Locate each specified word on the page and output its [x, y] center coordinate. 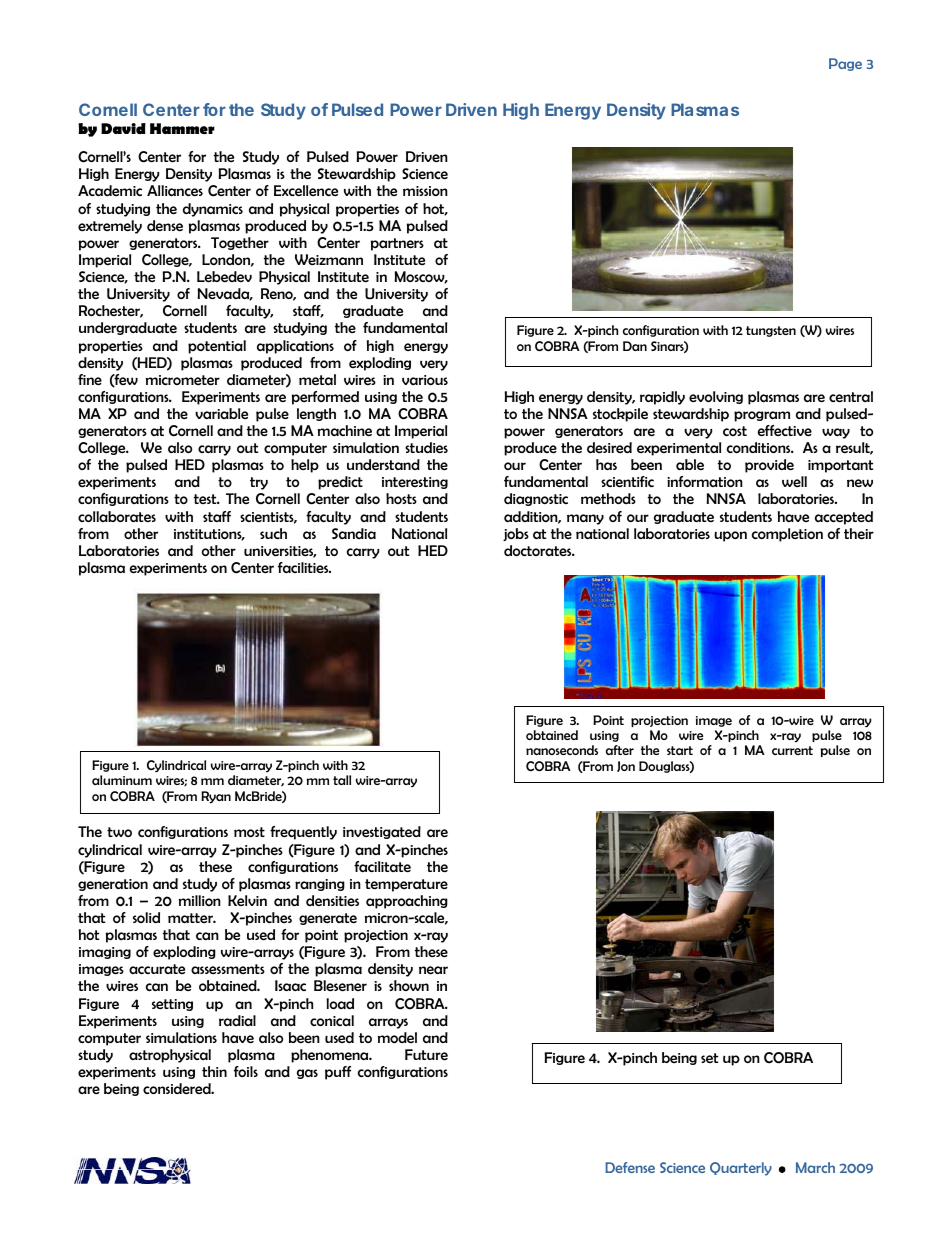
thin [214, 1071]
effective [785, 430]
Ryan [216, 797]
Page [845, 64]
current [792, 750]
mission [425, 191]
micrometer [183, 380]
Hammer [182, 128]
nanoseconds [562, 750]
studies [426, 447]
